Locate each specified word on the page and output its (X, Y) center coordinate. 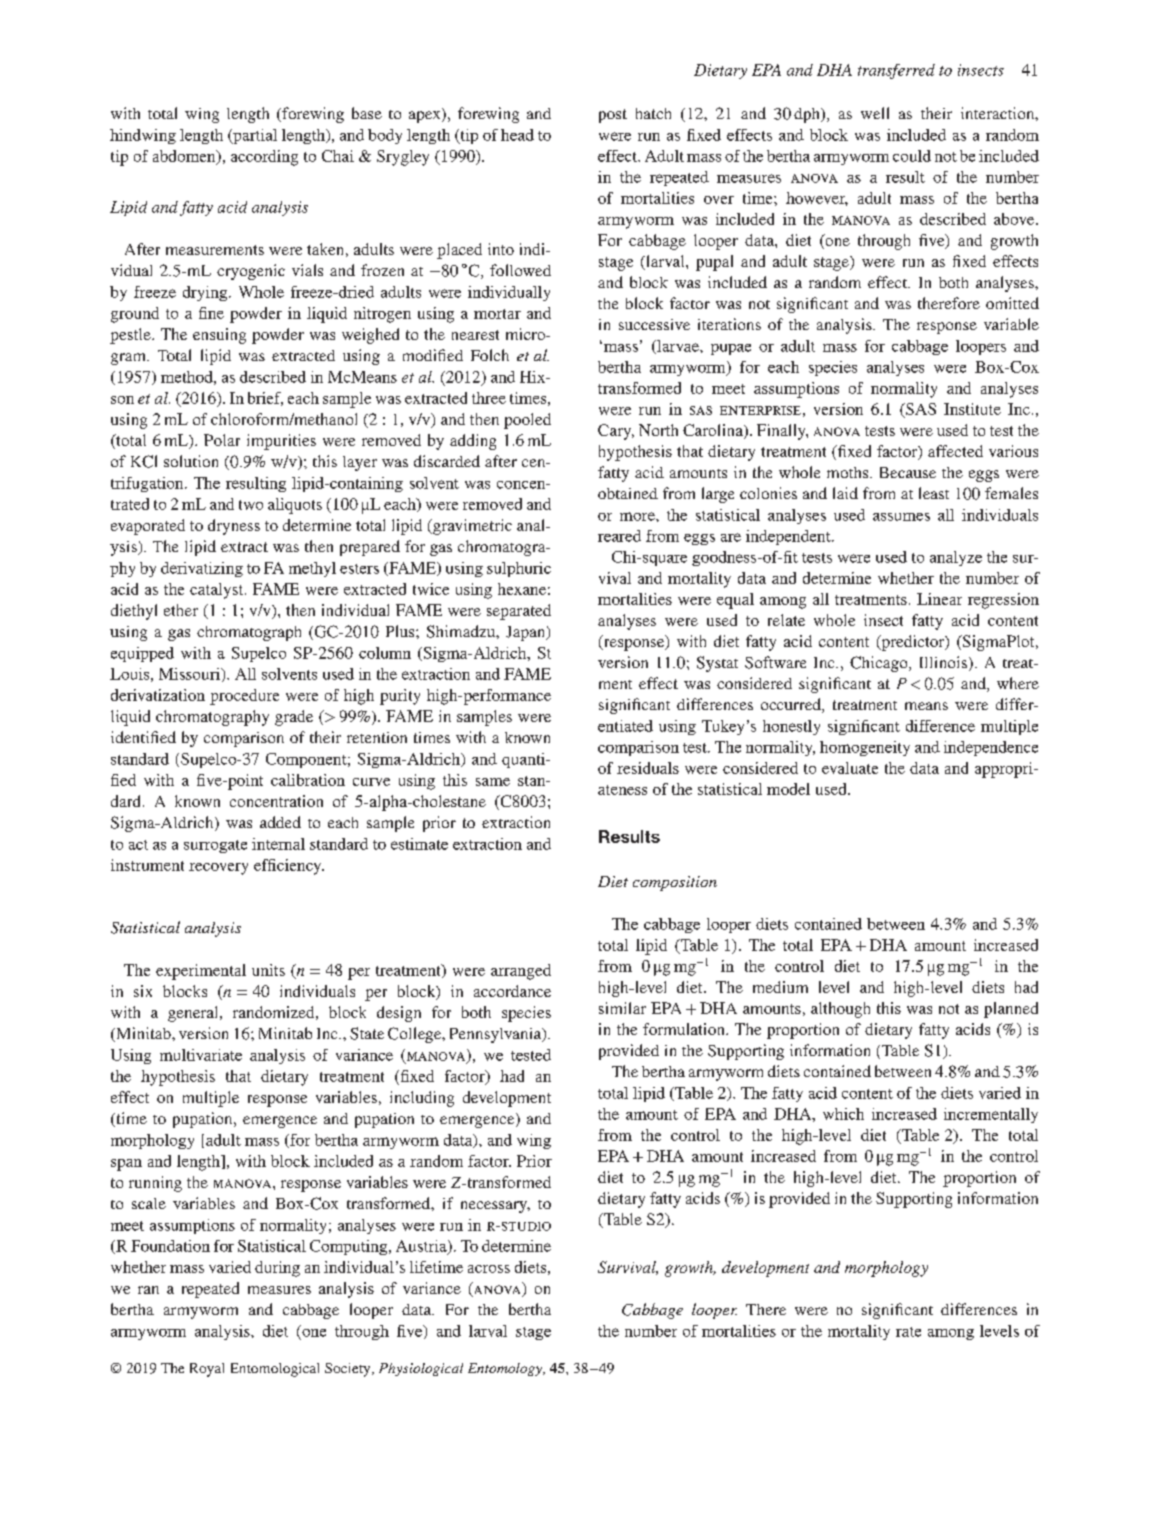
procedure (244, 697)
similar (622, 1008)
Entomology (506, 1369)
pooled (527, 421)
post (613, 116)
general (194, 1014)
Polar (222, 440)
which (843, 1114)
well (875, 113)
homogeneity (865, 748)
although (840, 1010)
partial (254, 136)
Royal (207, 1370)
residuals (648, 768)
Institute (972, 409)
